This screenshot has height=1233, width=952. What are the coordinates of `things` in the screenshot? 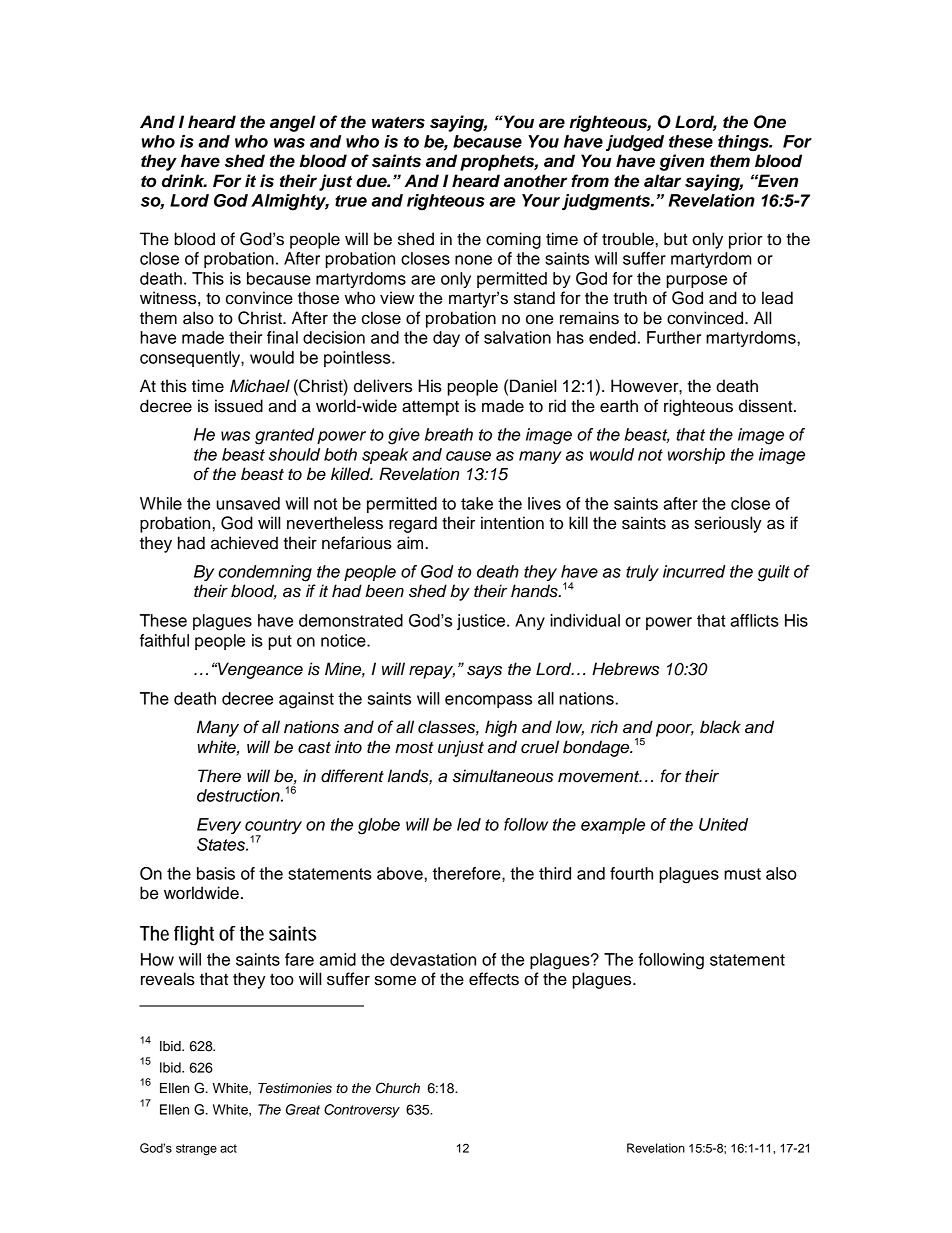 It's located at (744, 143).
